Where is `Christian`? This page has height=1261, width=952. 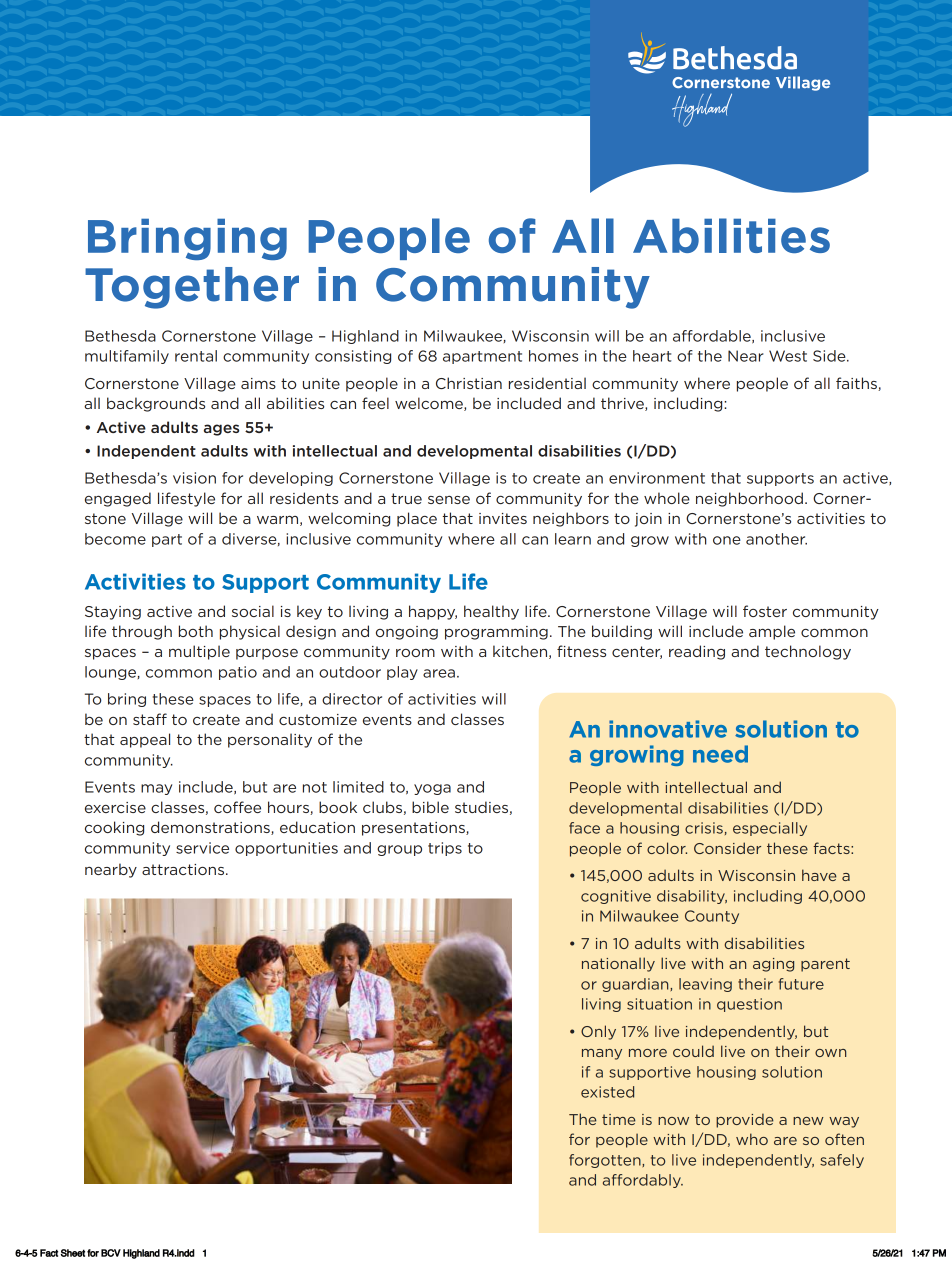
Christian is located at coordinates (469, 383).
